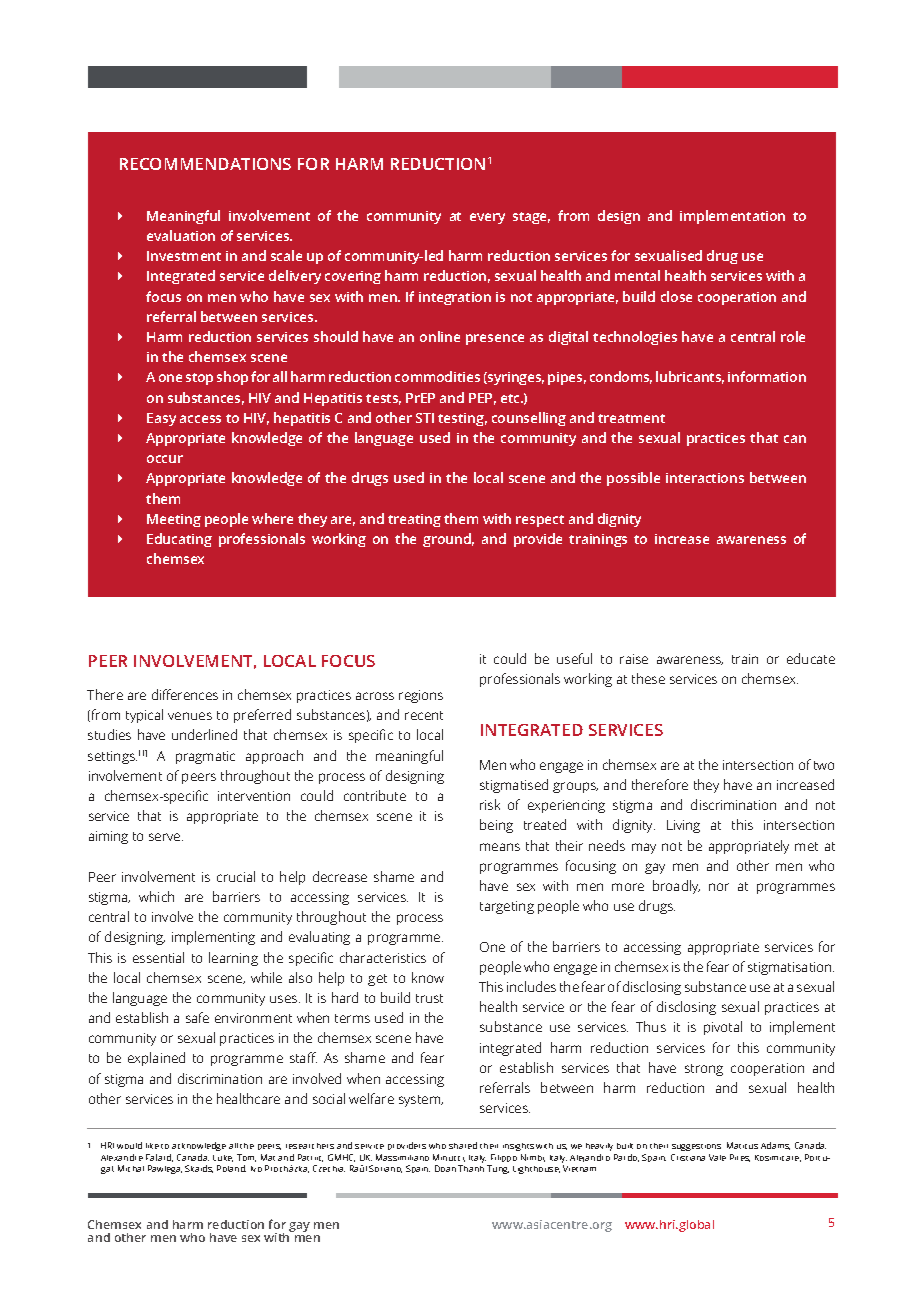  What do you see at coordinates (507, 907) in the screenshot?
I see `targeting` at bounding box center [507, 907].
